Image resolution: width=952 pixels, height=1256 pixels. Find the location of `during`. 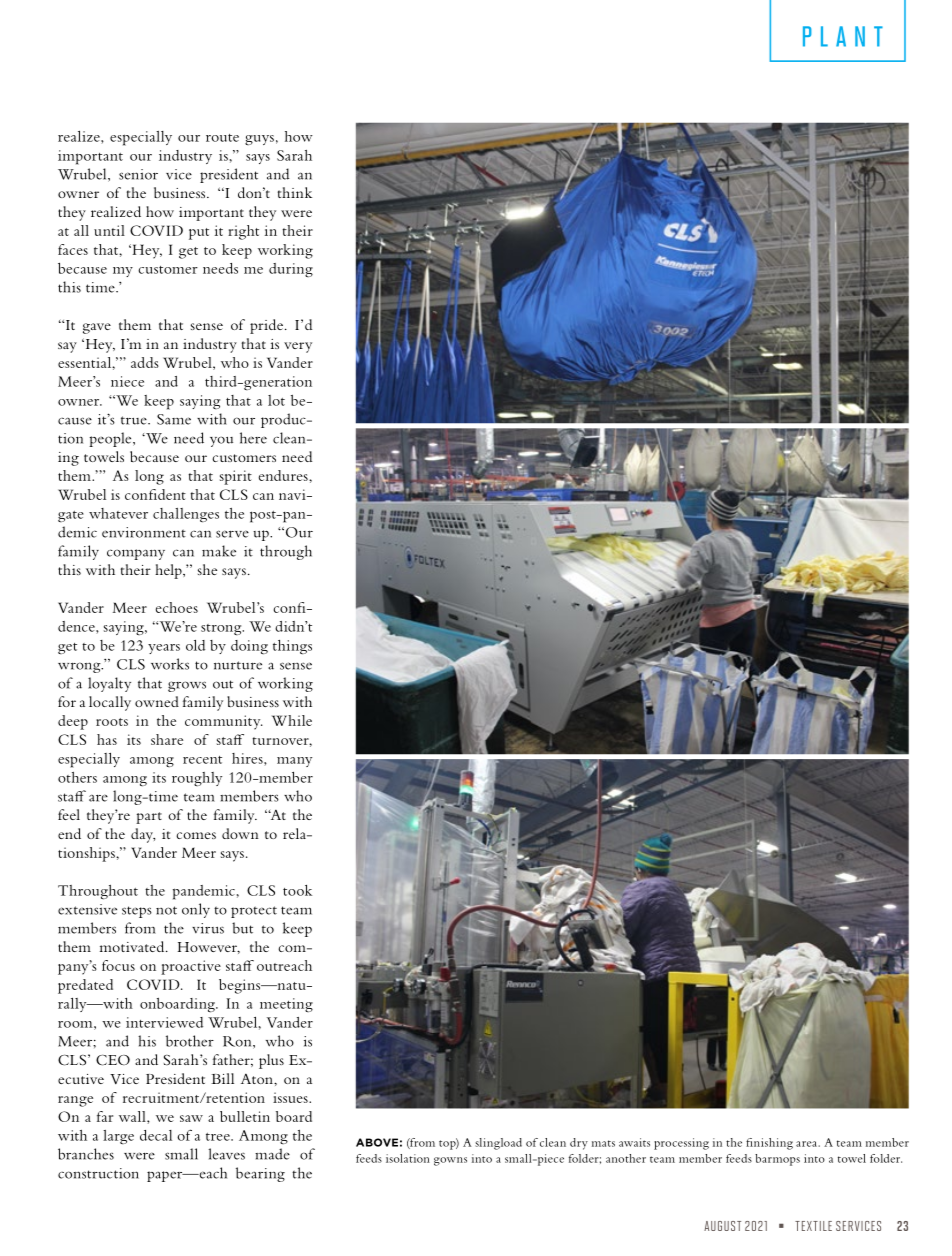

during is located at coordinates (291, 270).
